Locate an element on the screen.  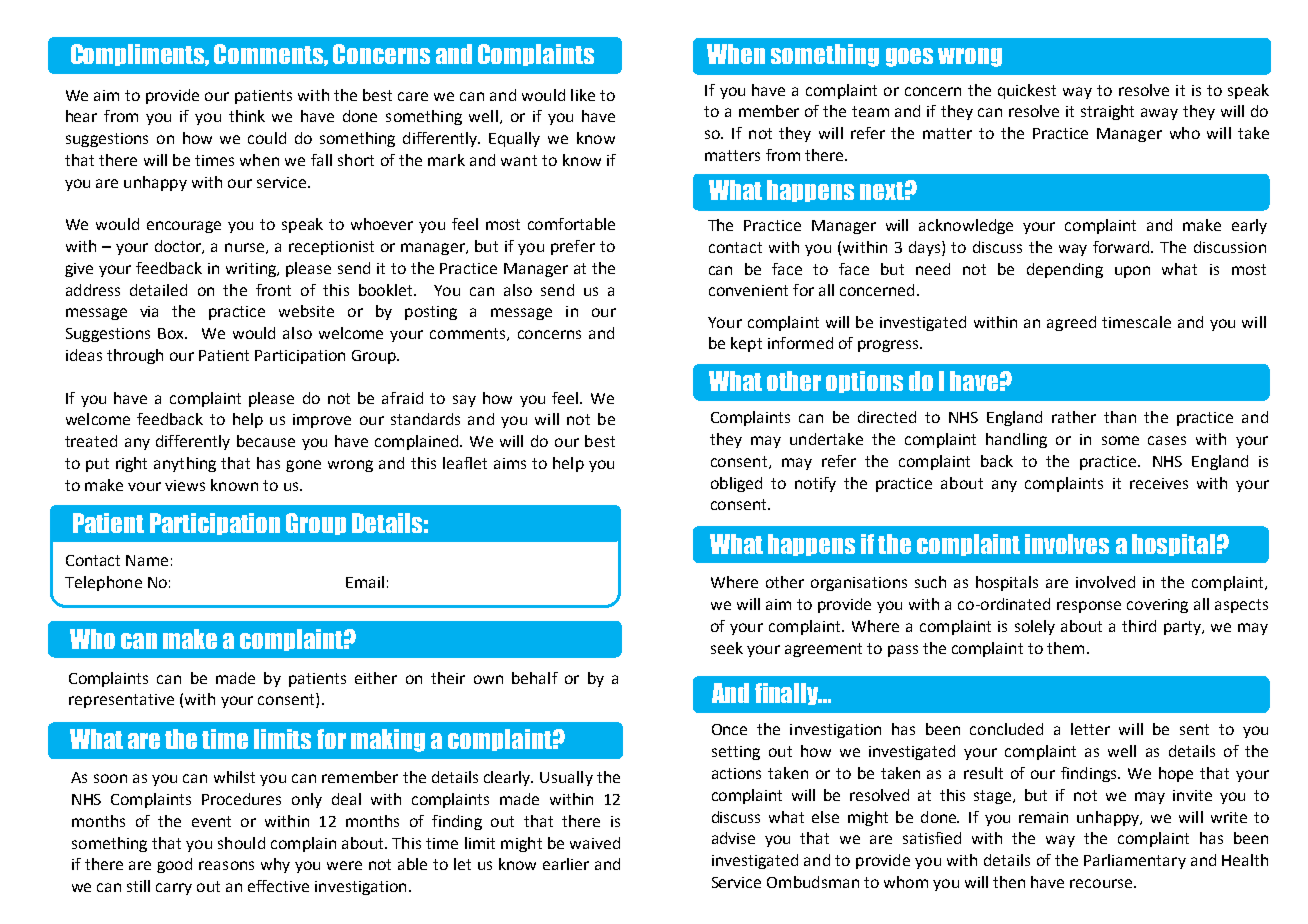
think is located at coordinates (247, 116).
